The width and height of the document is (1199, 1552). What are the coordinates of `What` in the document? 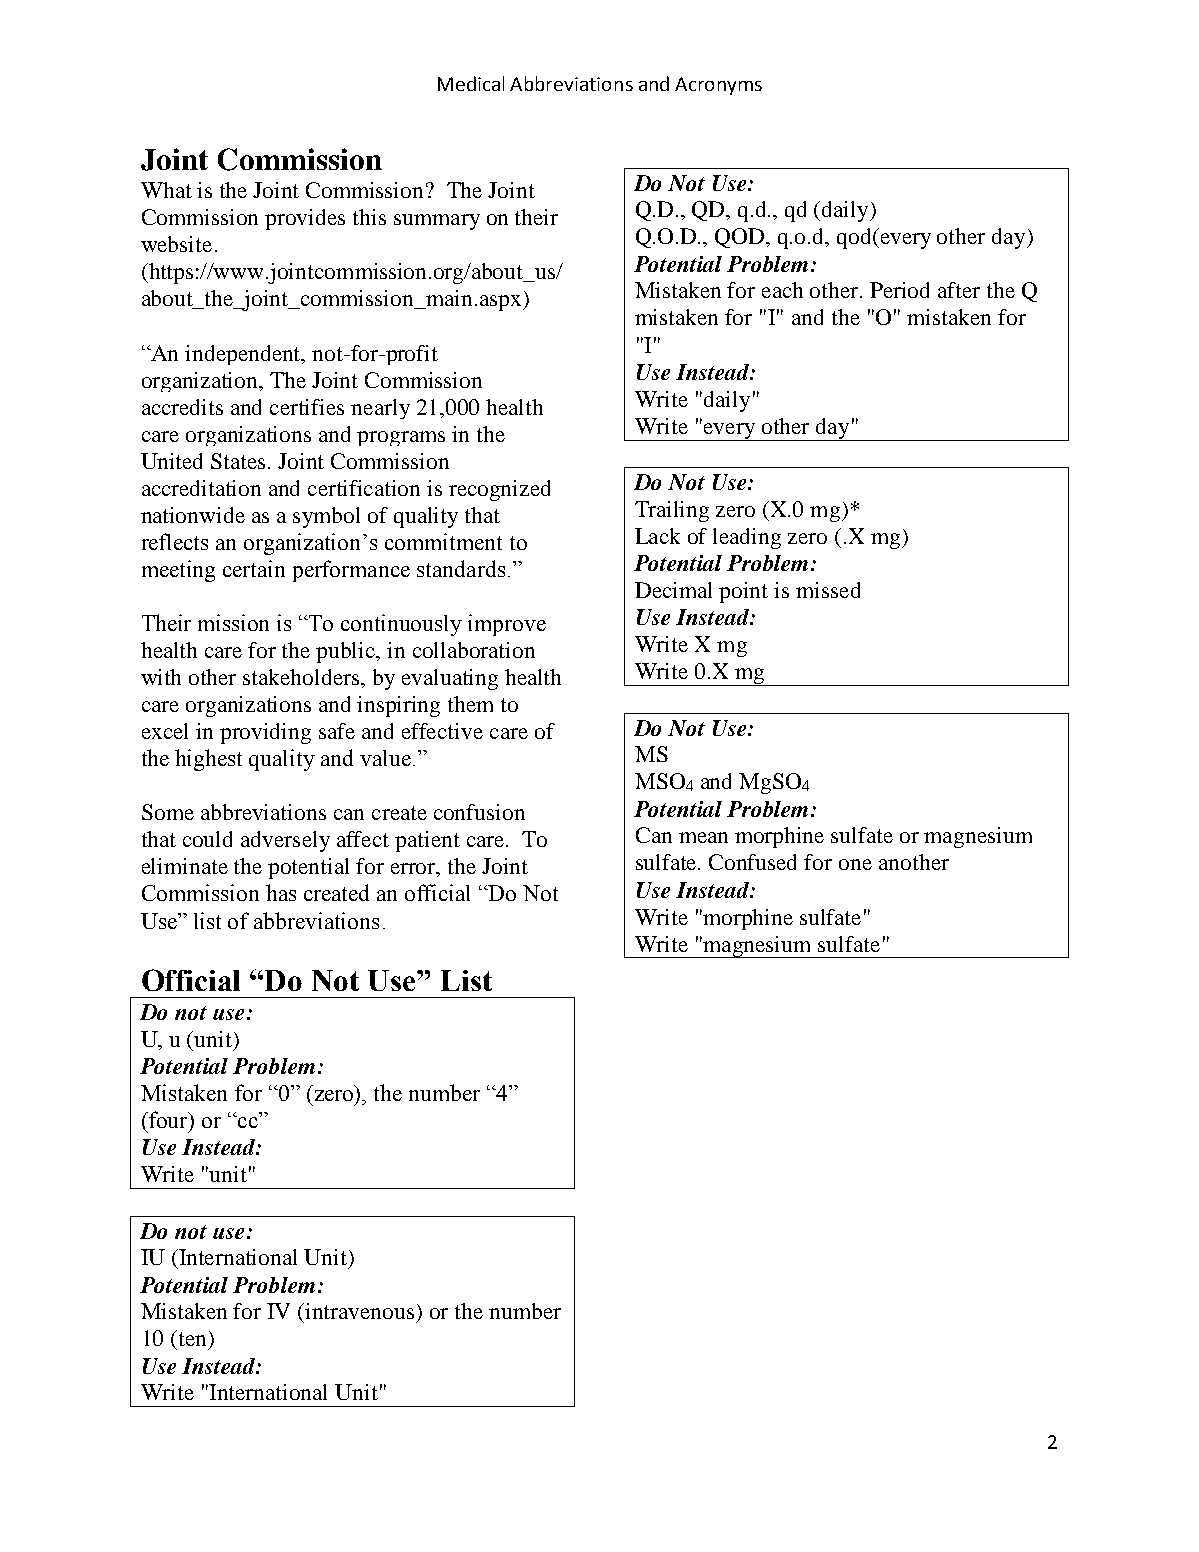 It's located at (166, 190).
